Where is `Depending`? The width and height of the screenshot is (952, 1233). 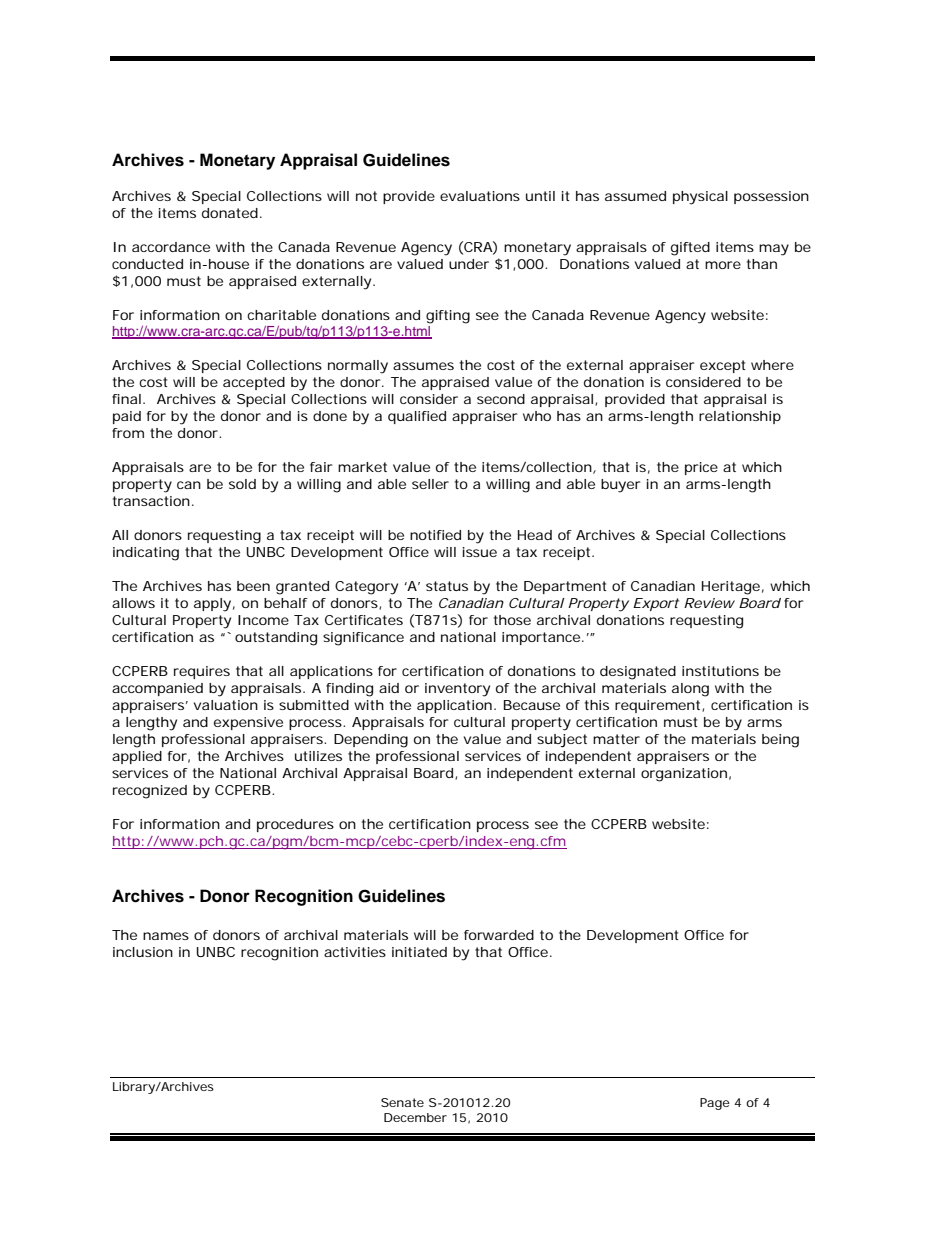
Depending is located at coordinates (371, 741).
